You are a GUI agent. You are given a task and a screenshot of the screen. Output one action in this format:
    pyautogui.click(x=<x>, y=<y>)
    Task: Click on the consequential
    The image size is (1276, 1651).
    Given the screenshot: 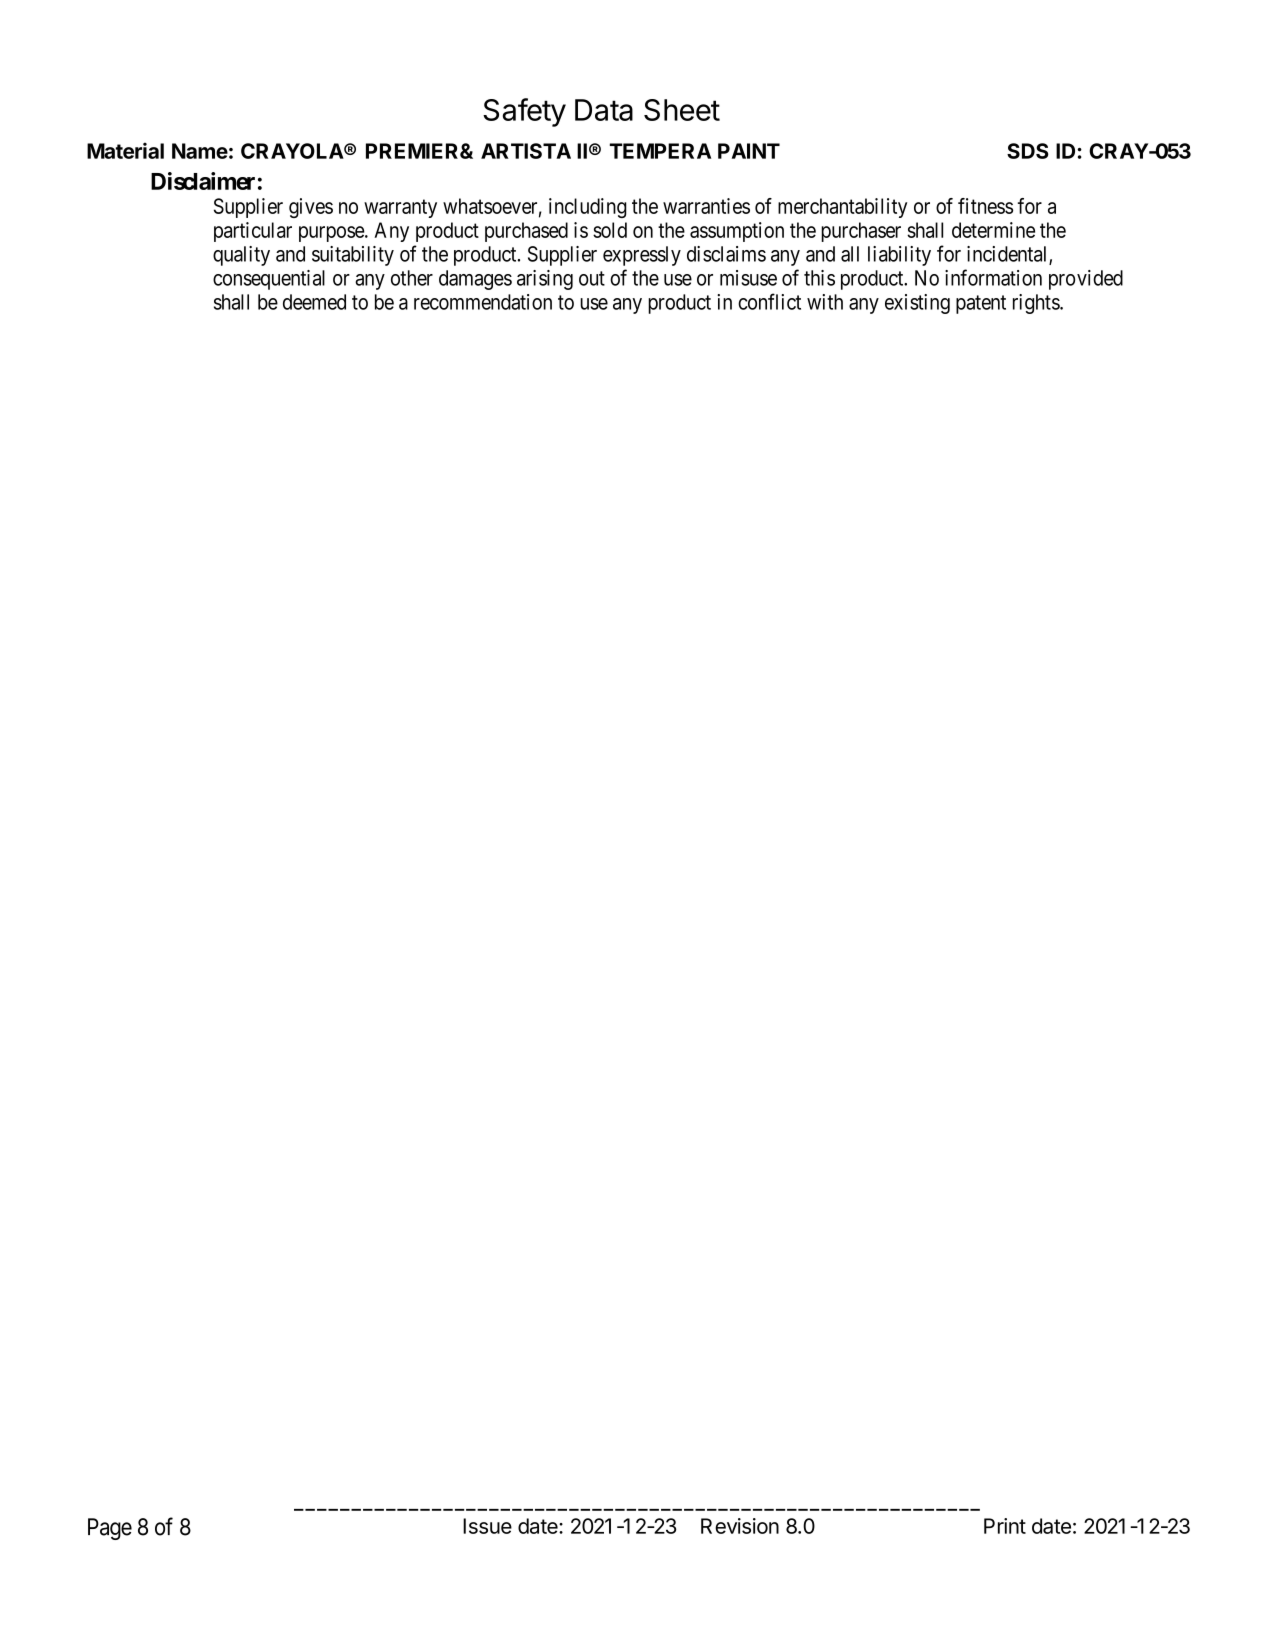 What is the action you would take?
    pyautogui.click(x=269, y=280)
